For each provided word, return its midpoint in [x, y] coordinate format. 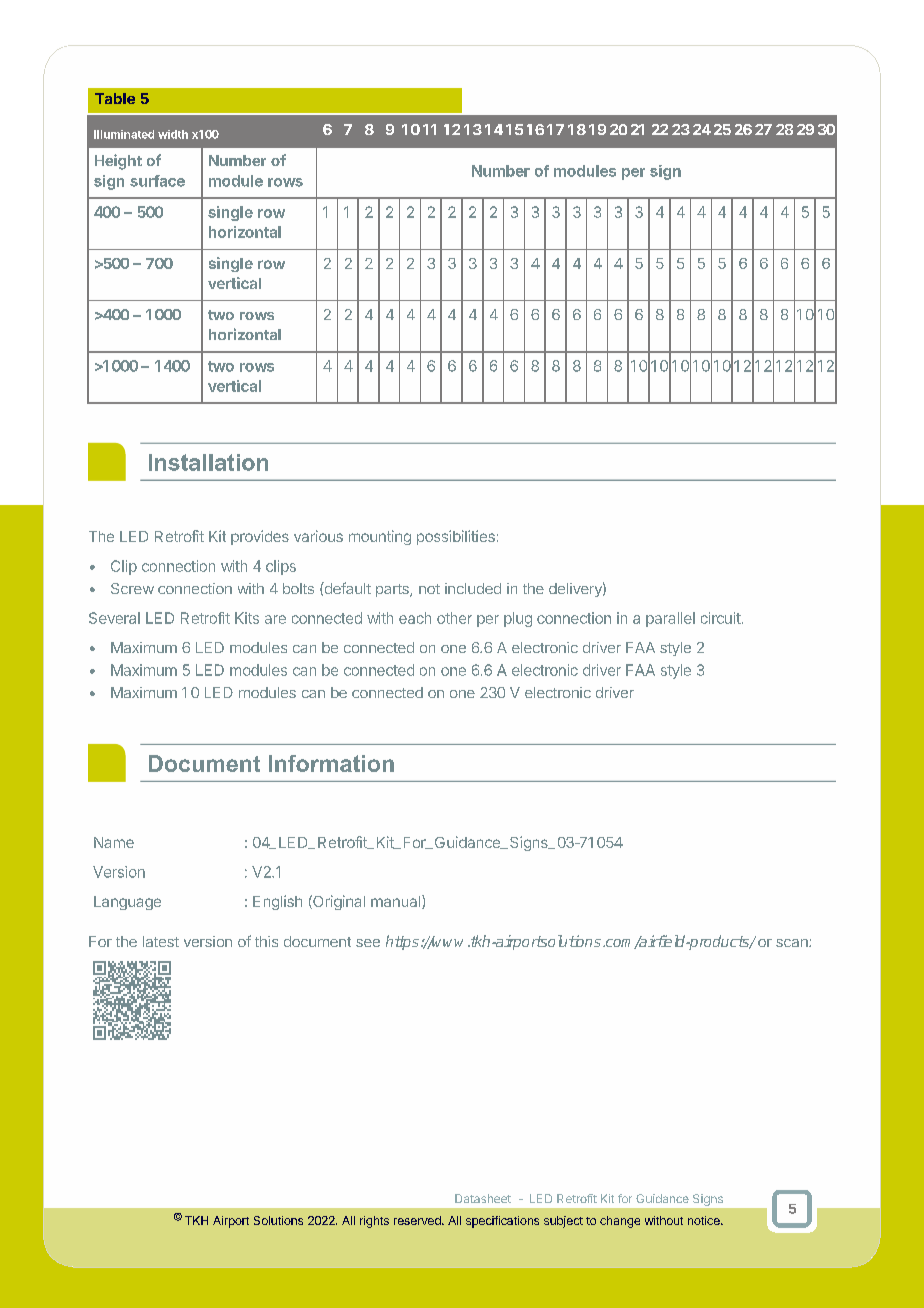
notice [705, 1220]
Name [114, 842]
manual [397, 902]
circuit [721, 618]
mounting [380, 537]
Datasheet [483, 1198]
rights [374, 1222]
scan [793, 943]
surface [157, 181]
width [173, 134]
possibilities [456, 537]
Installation [208, 462]
